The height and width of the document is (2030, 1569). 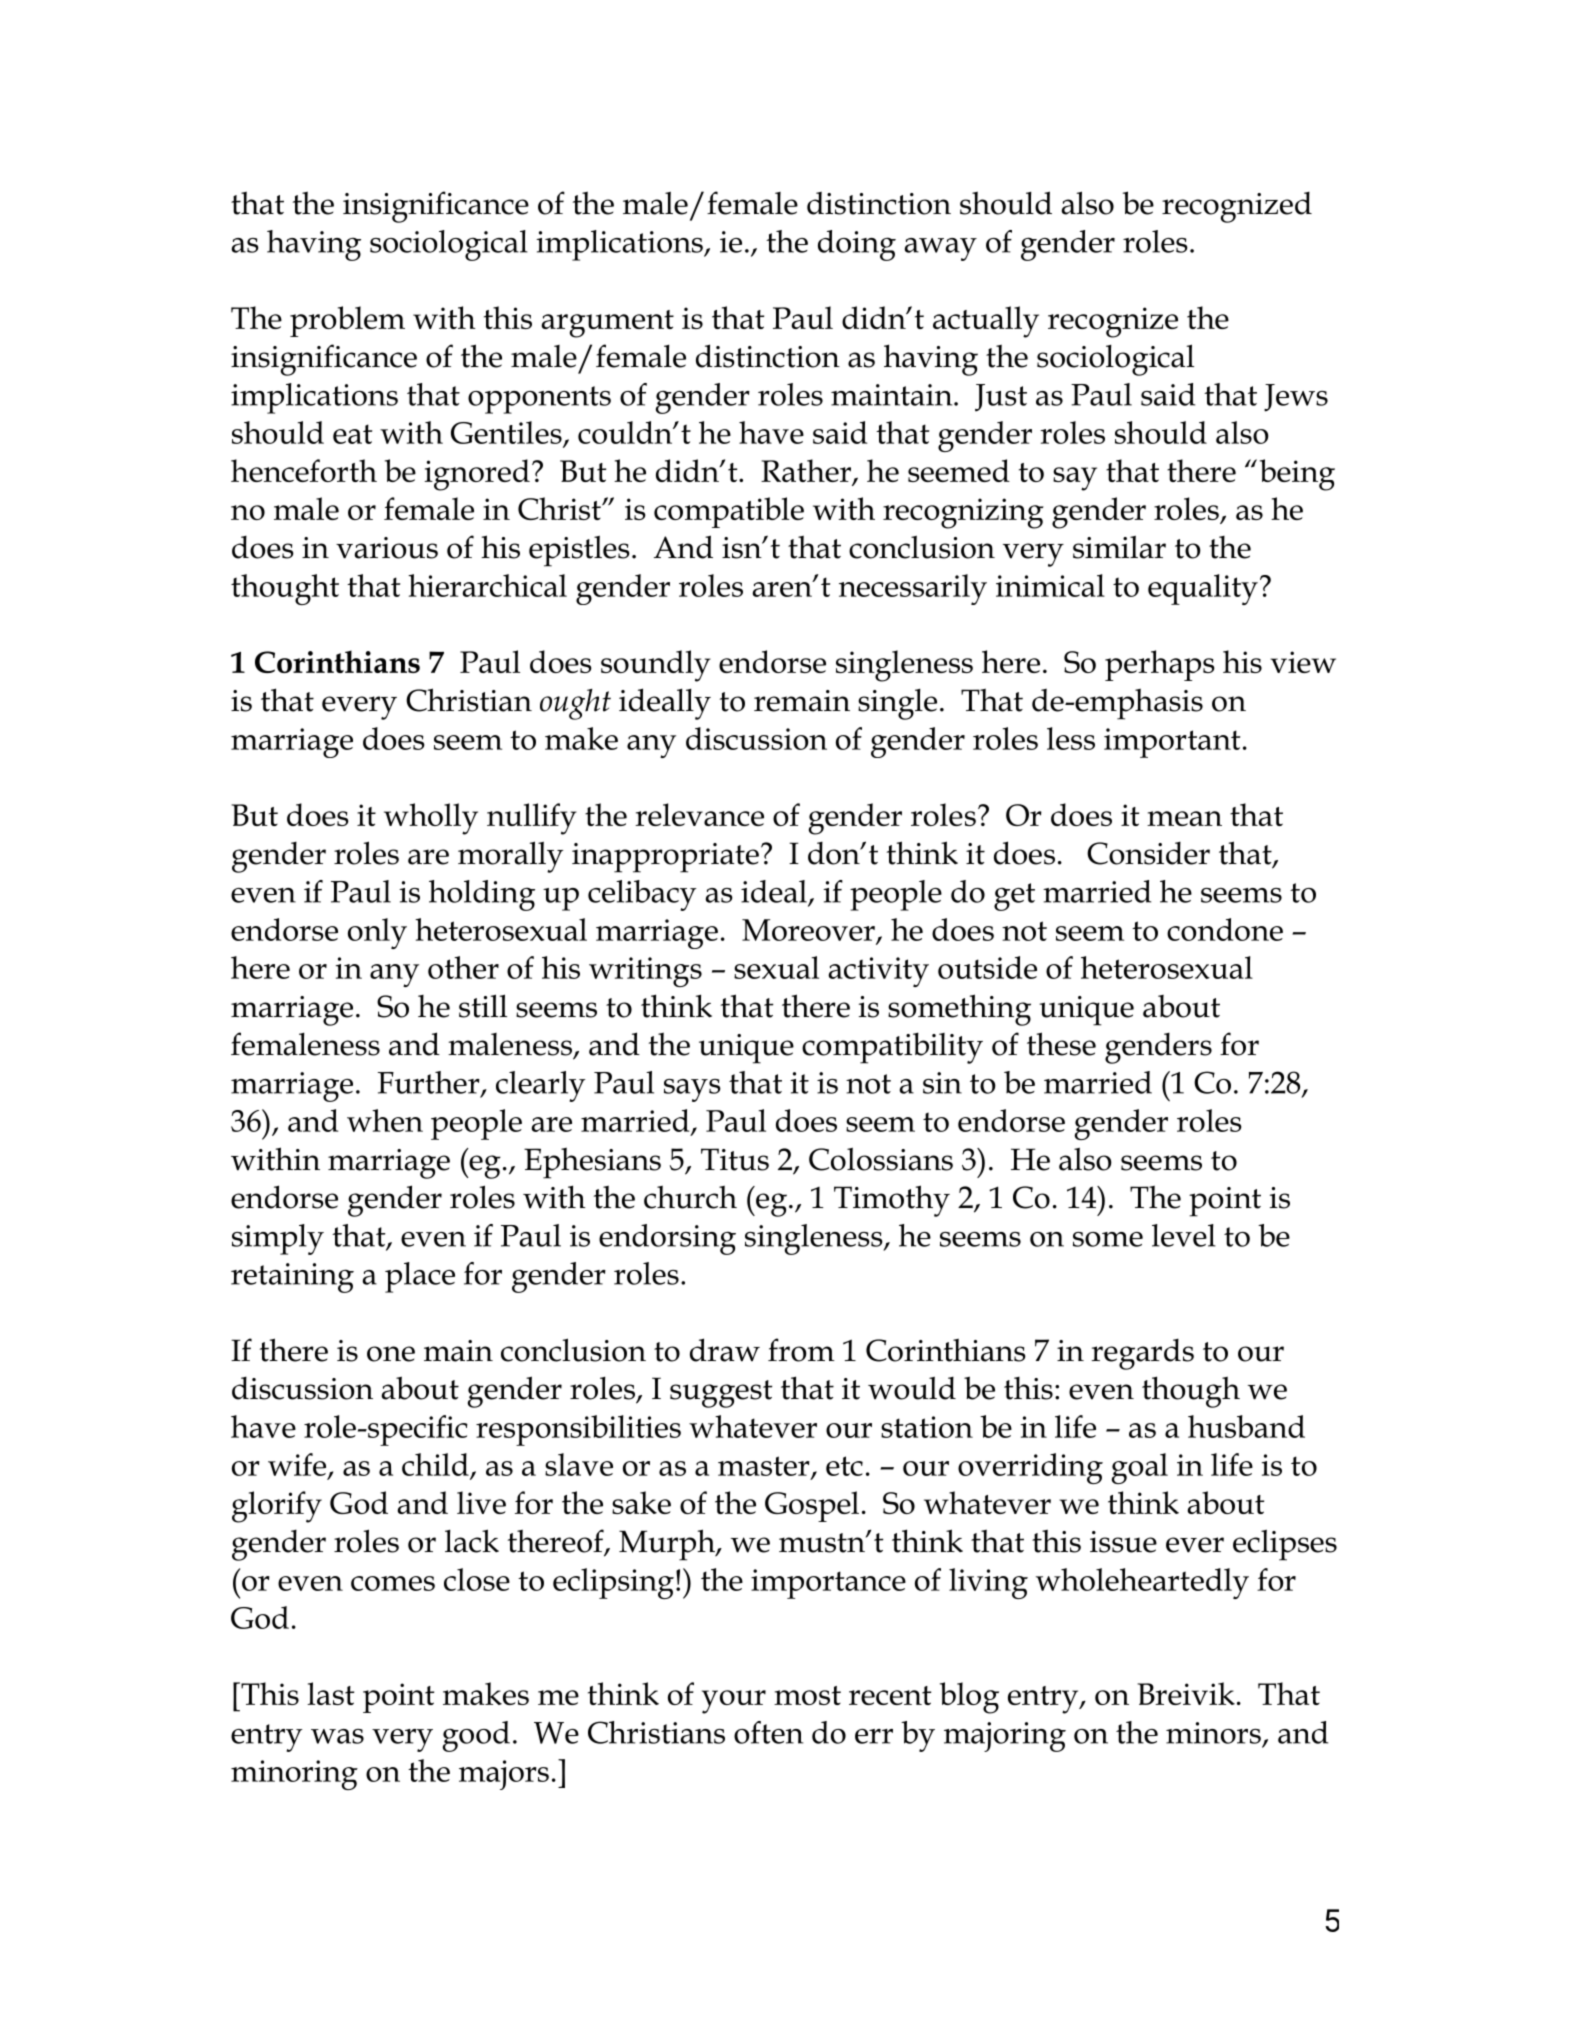 I want to click on problem, so click(x=347, y=321).
